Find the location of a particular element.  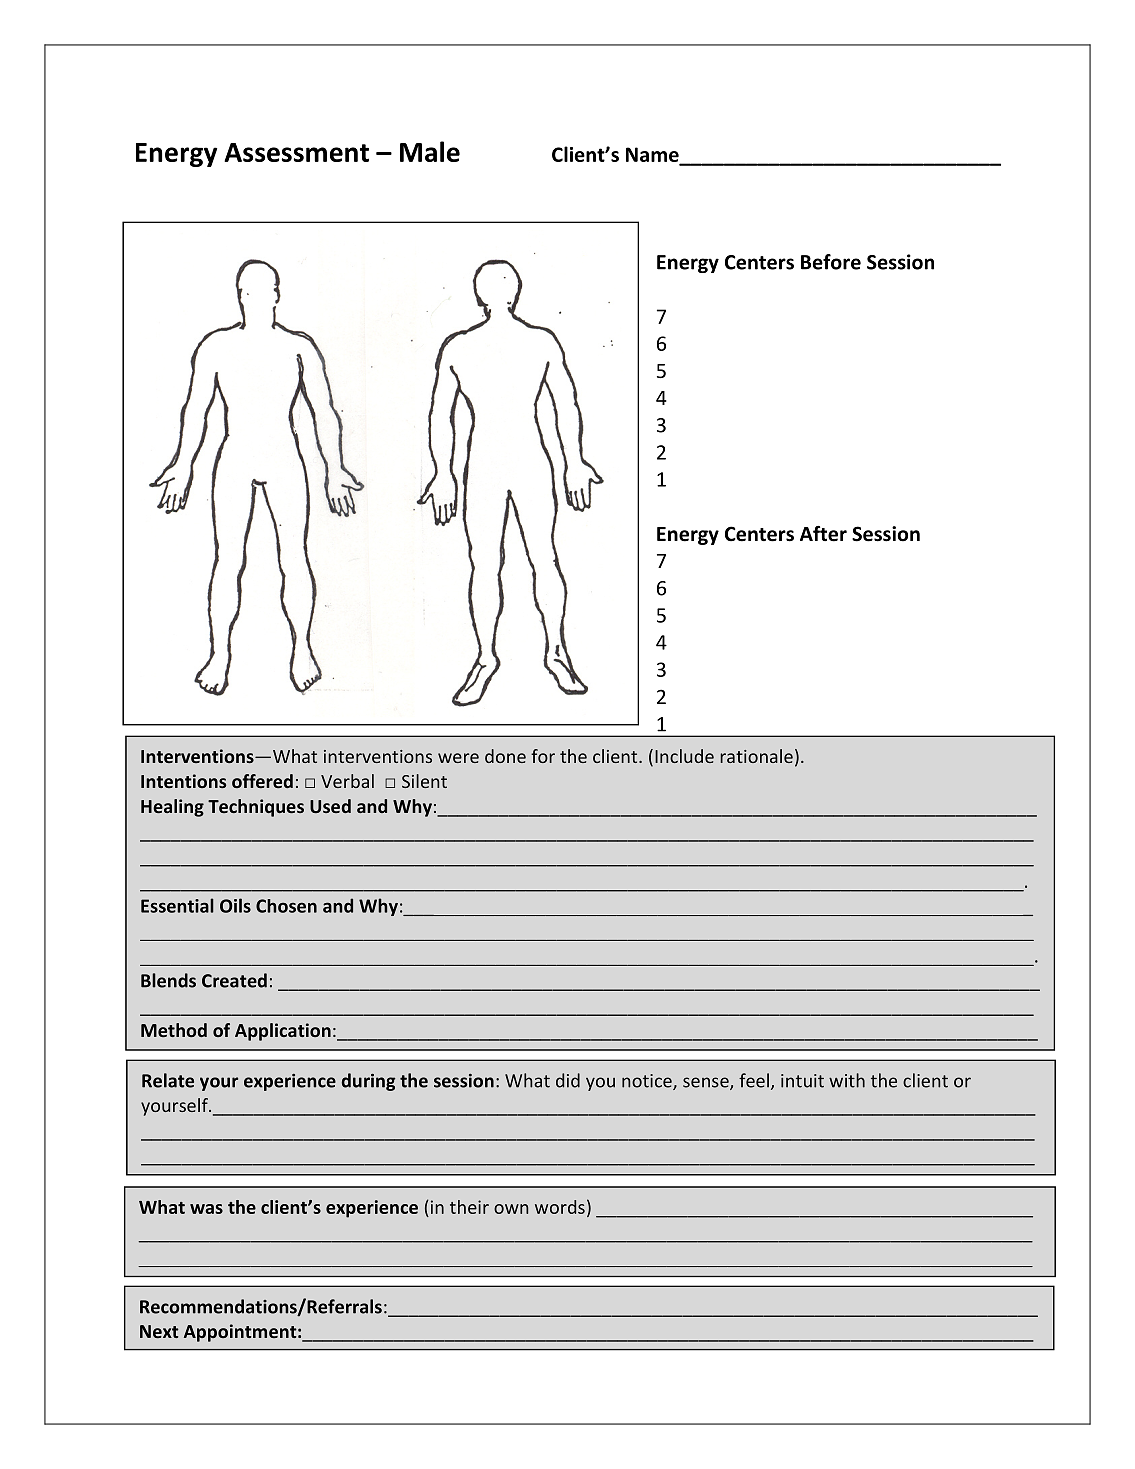

offered is located at coordinates (262, 781).
